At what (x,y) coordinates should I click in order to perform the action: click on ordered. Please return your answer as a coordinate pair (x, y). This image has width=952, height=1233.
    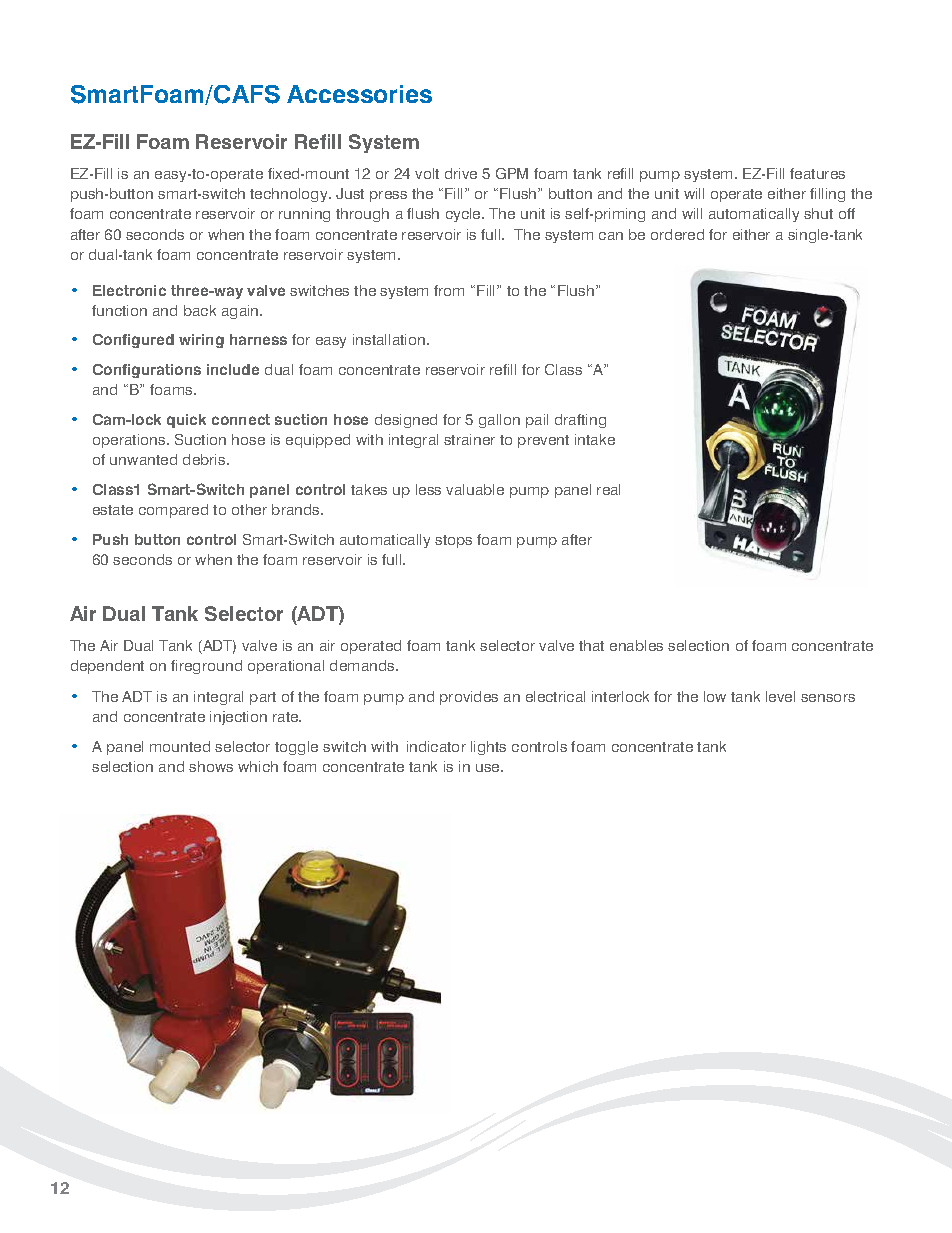
    Looking at the image, I should click on (677, 234).
